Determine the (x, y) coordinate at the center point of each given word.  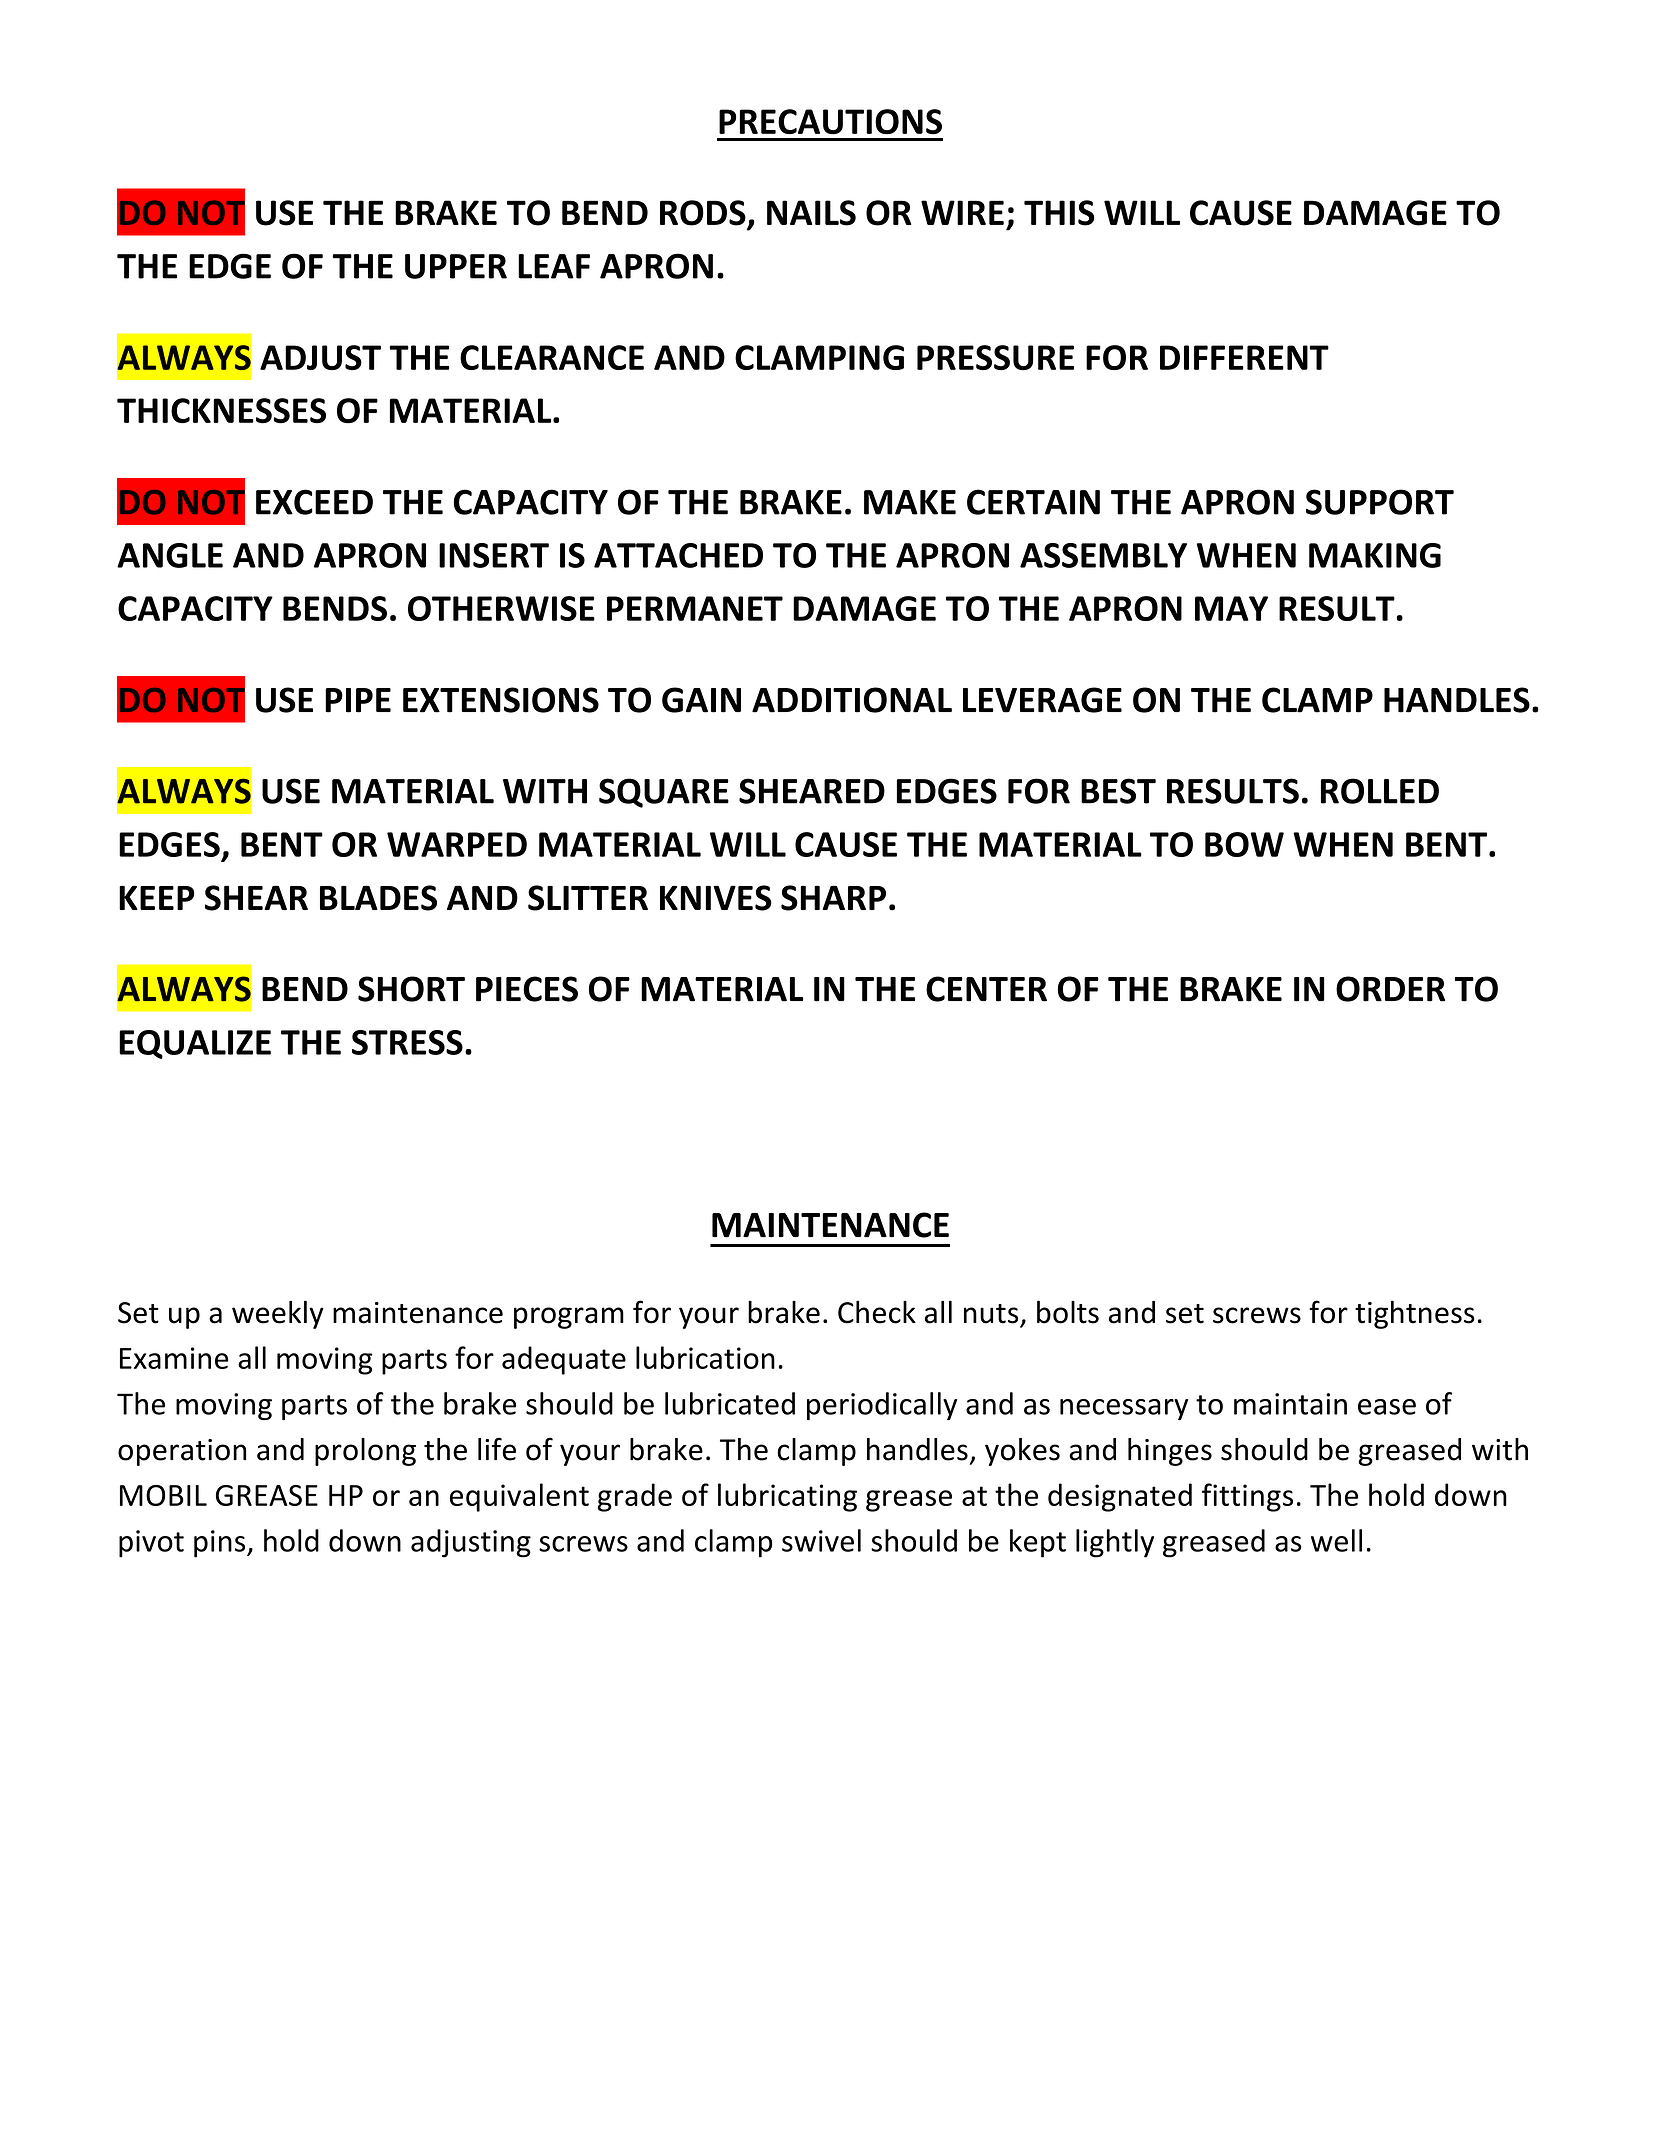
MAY (1231, 608)
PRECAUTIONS (830, 122)
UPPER (456, 266)
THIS (1059, 213)
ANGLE (170, 555)
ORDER (1390, 989)
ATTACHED (678, 555)
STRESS (407, 1042)
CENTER (986, 989)
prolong (365, 1452)
